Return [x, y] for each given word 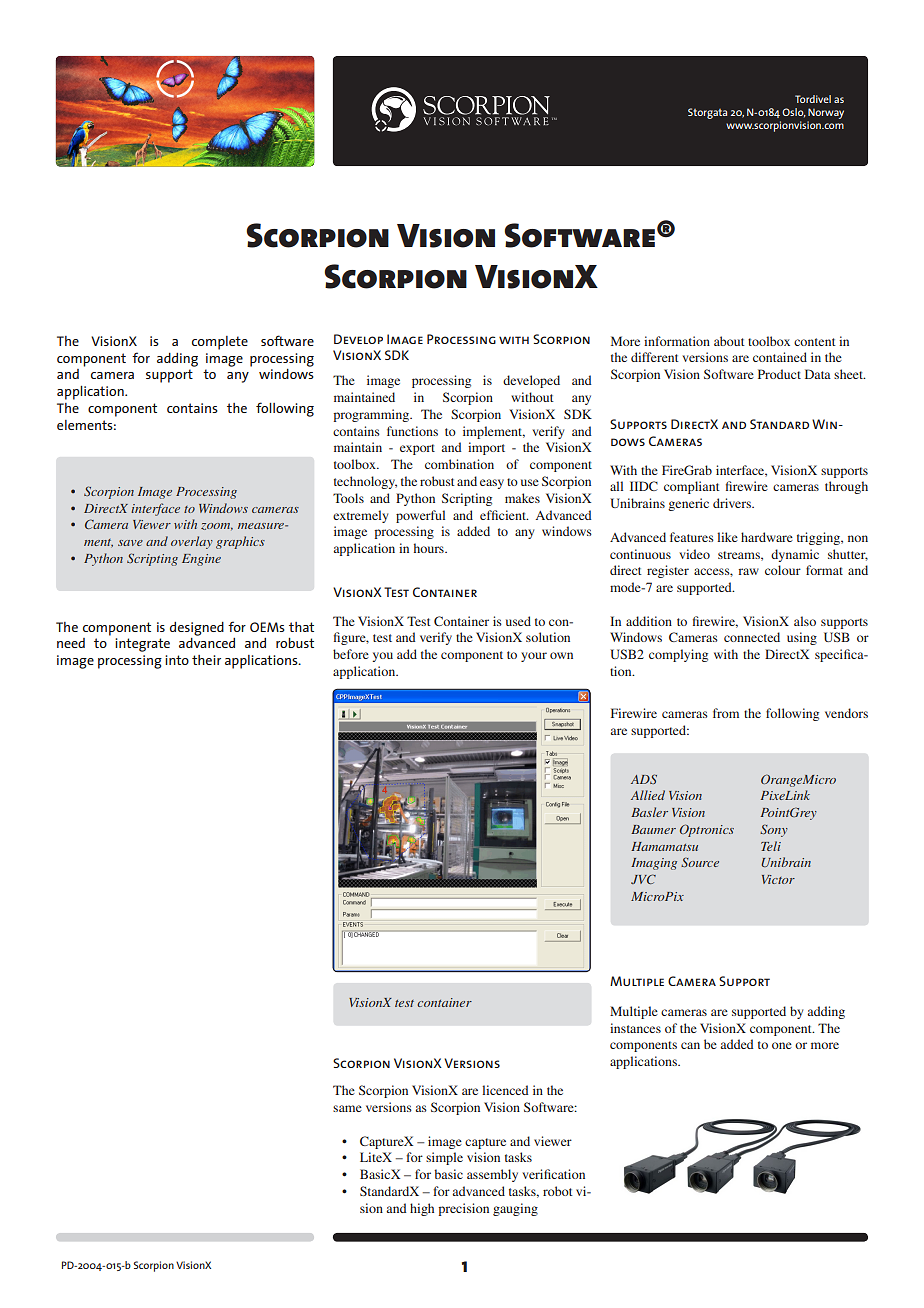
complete [220, 343]
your [534, 657]
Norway [826, 113]
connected [752, 637]
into [177, 660]
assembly [492, 1175]
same [347, 1108]
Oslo [794, 113]
